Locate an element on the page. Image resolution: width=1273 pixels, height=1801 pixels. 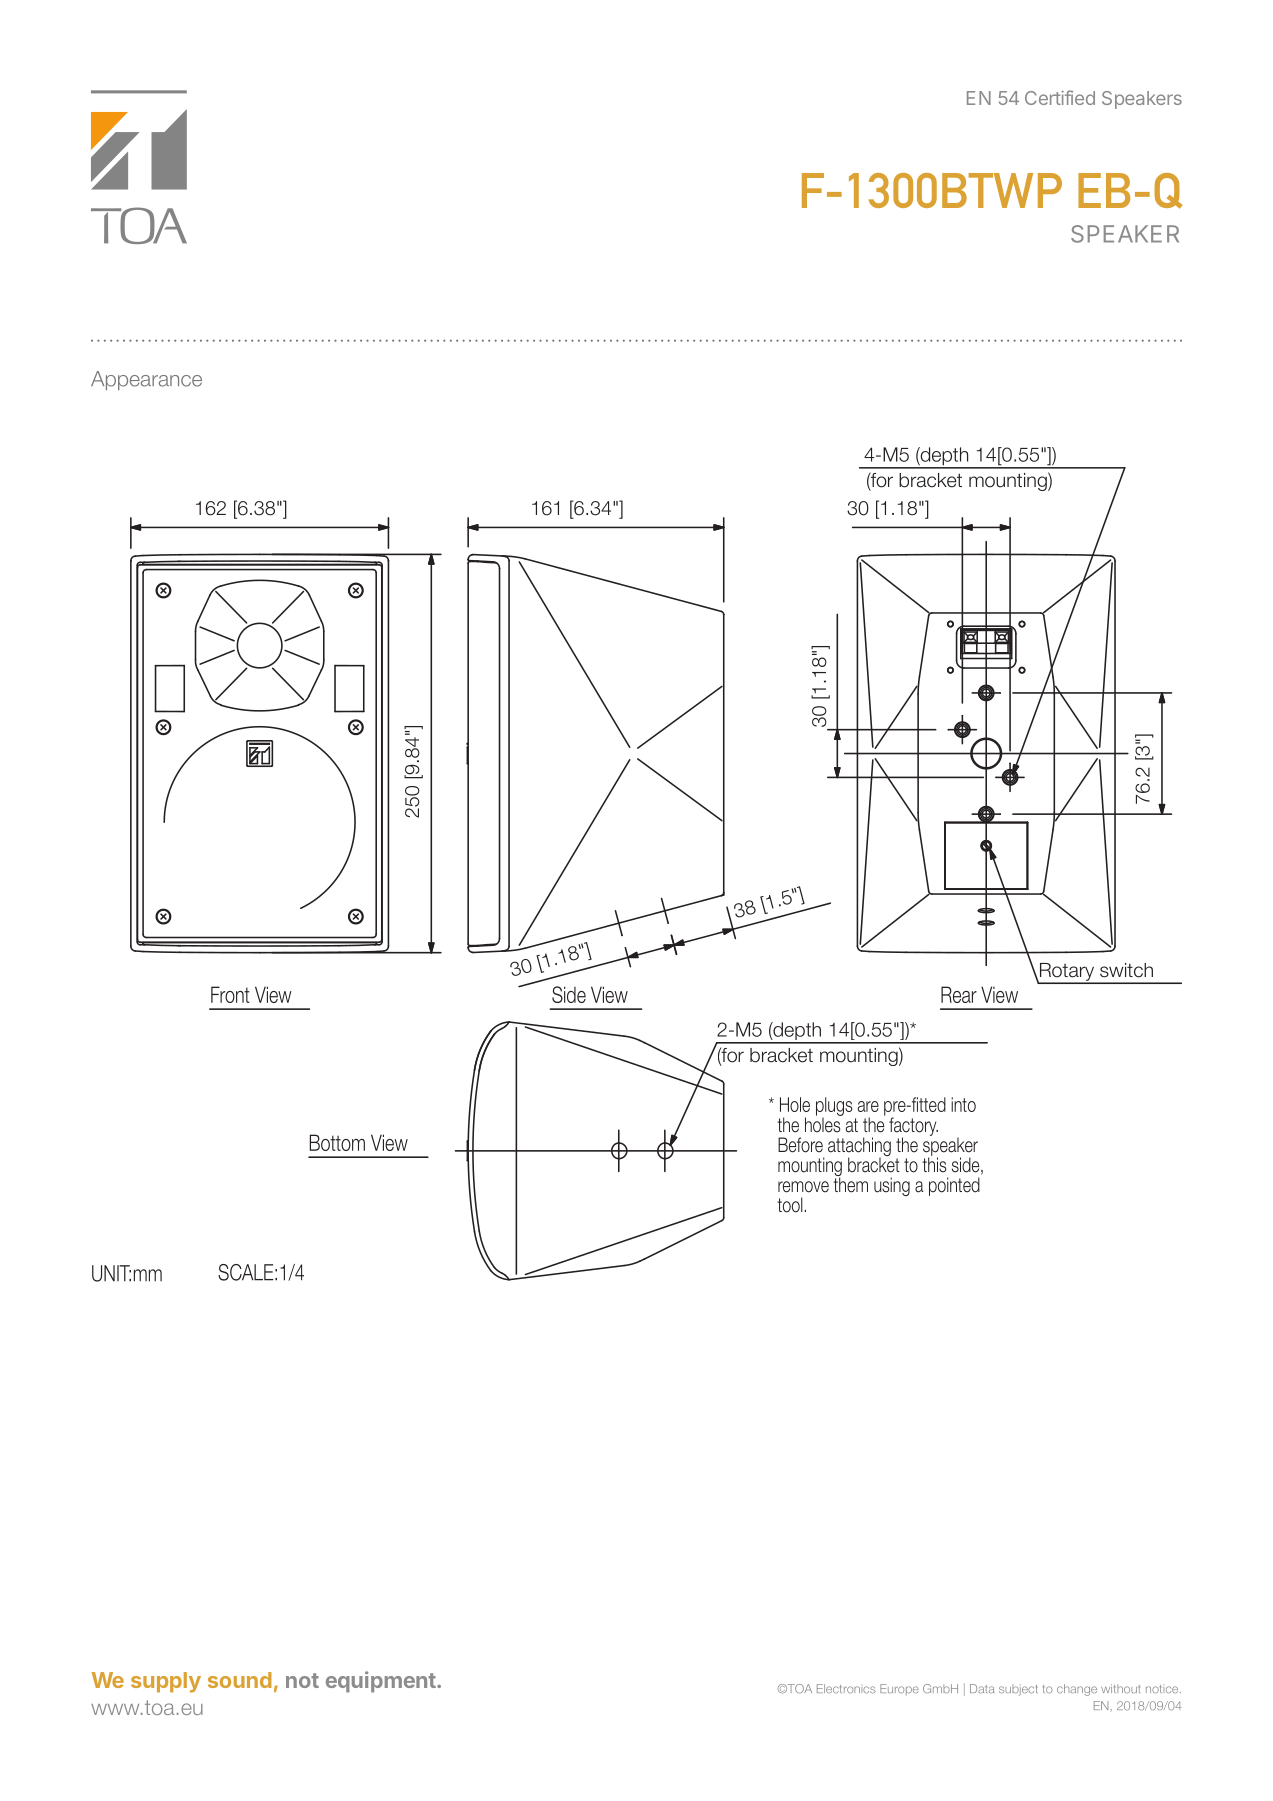
Certified is located at coordinates (1060, 97).
